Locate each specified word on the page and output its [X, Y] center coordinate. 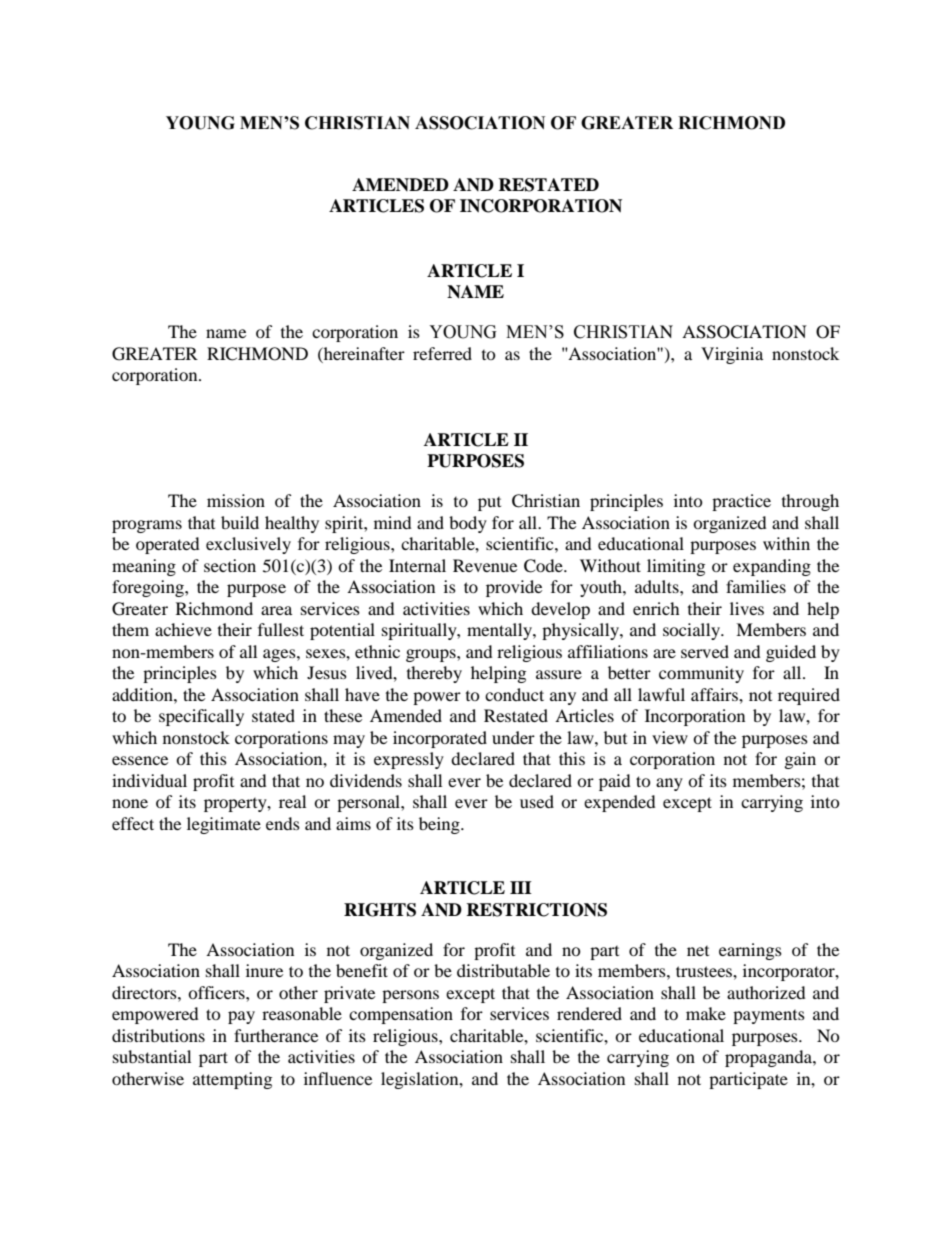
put [489, 504]
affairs [715, 694]
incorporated [440, 739]
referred [442, 353]
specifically [201, 717]
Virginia [732, 355]
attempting [232, 1080]
